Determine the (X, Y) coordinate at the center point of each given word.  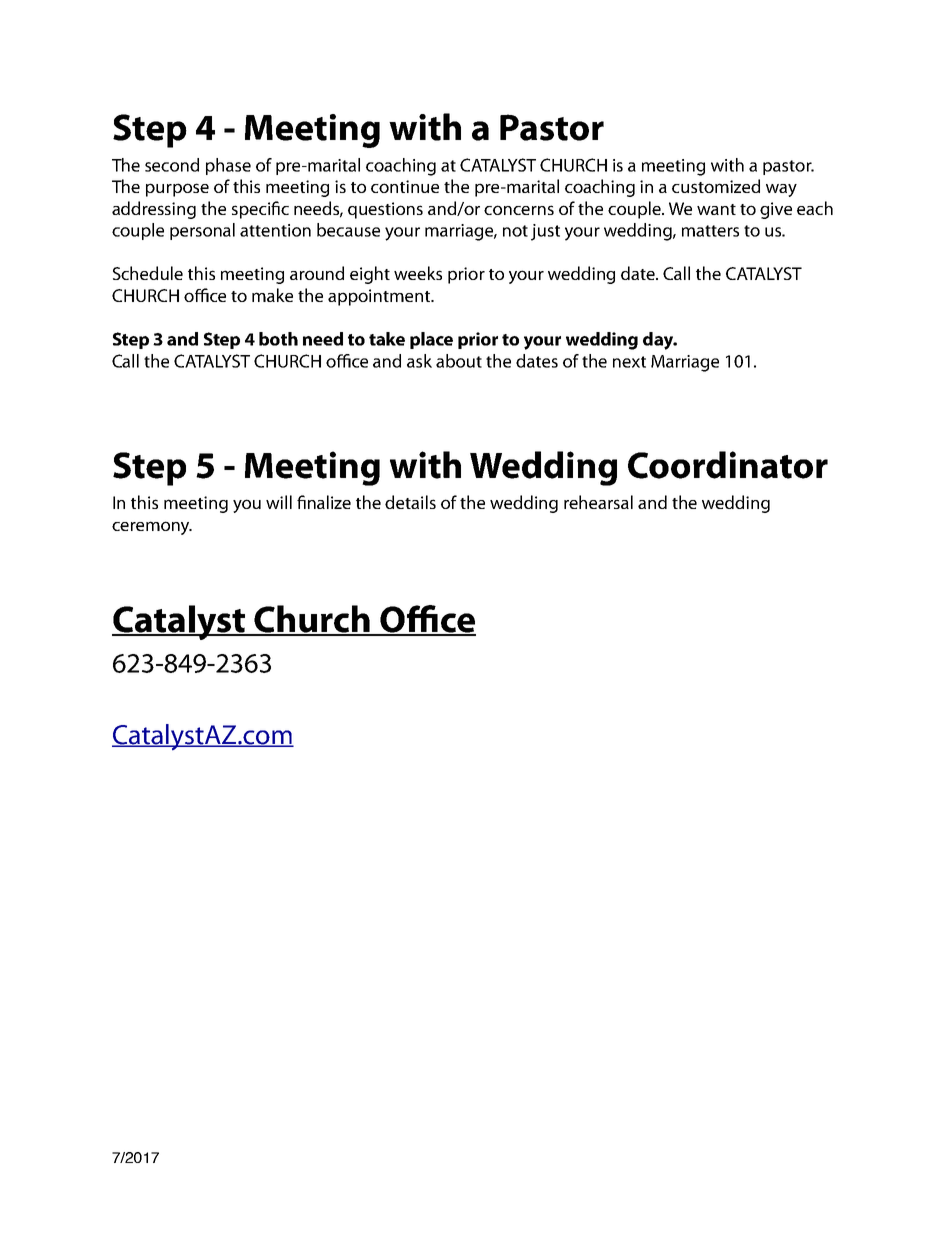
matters (710, 231)
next (629, 362)
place (431, 340)
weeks (418, 273)
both (278, 339)
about (459, 361)
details (410, 502)
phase (228, 166)
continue (405, 186)
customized (716, 186)
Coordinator (728, 465)
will (279, 502)
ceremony (152, 528)
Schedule (148, 273)
